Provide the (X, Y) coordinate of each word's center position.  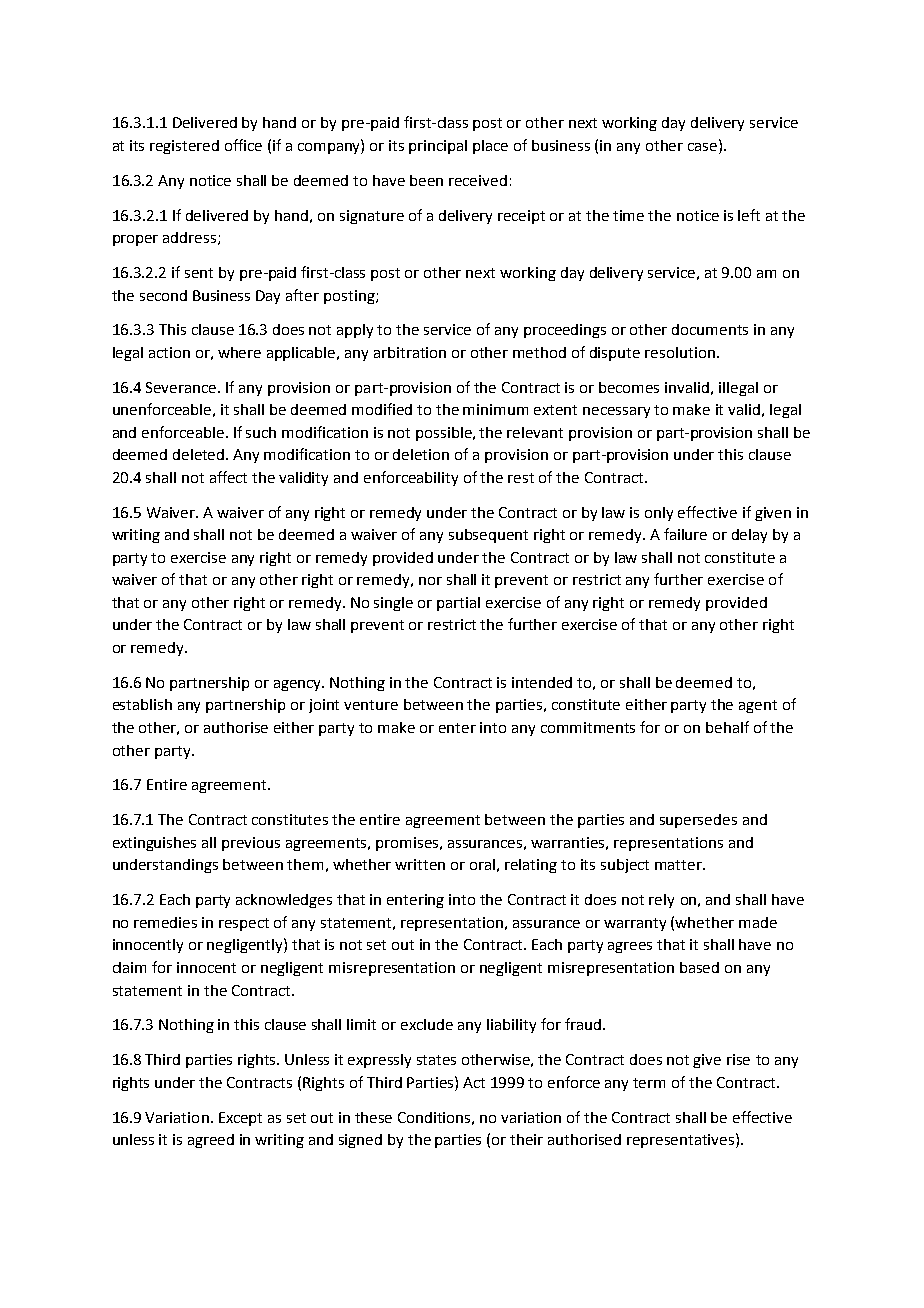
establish (142, 704)
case (704, 145)
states (436, 1060)
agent (758, 706)
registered (184, 147)
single (393, 604)
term (649, 1083)
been (426, 180)
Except (240, 1119)
